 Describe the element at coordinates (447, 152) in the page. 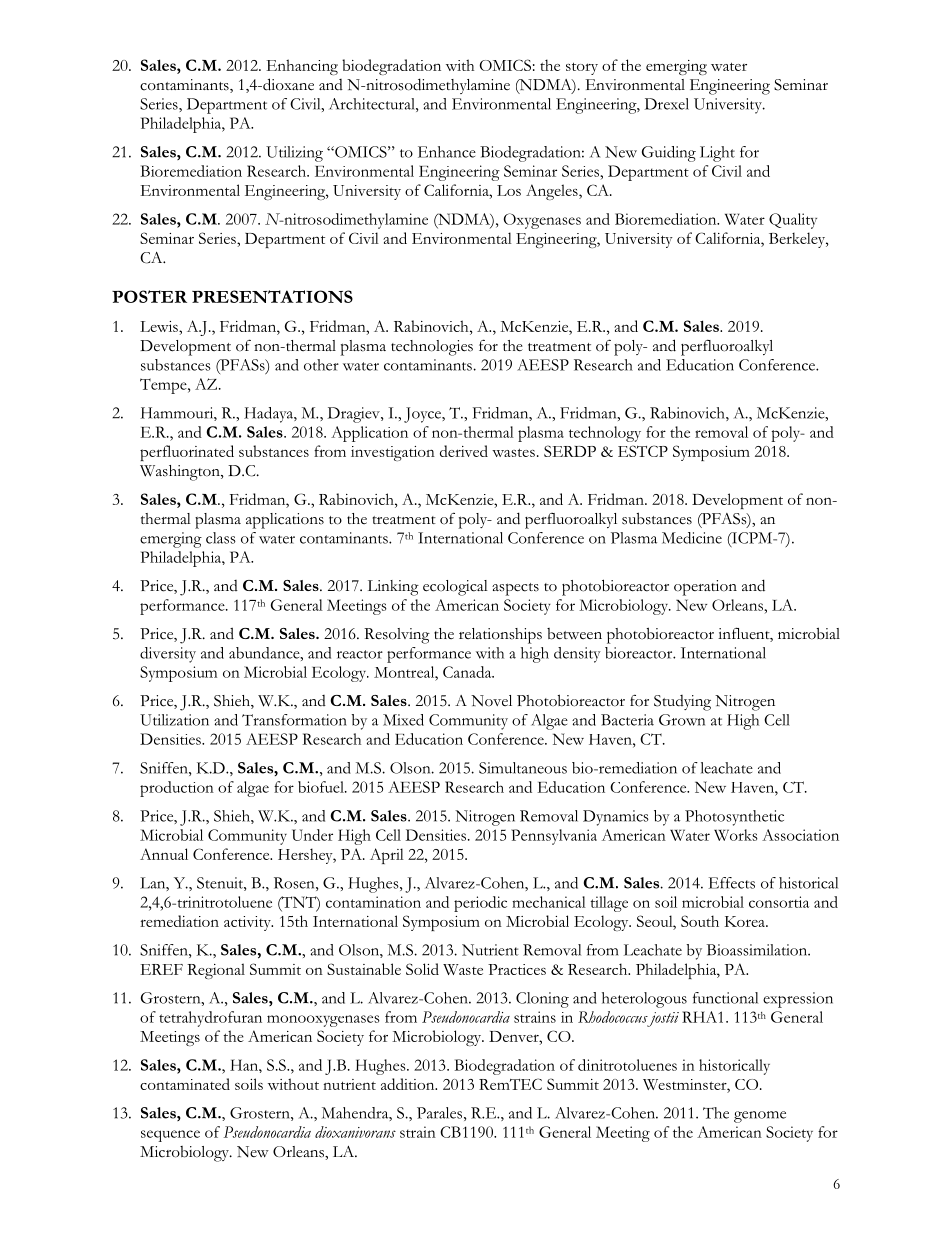

I see `Enhance` at that location.
